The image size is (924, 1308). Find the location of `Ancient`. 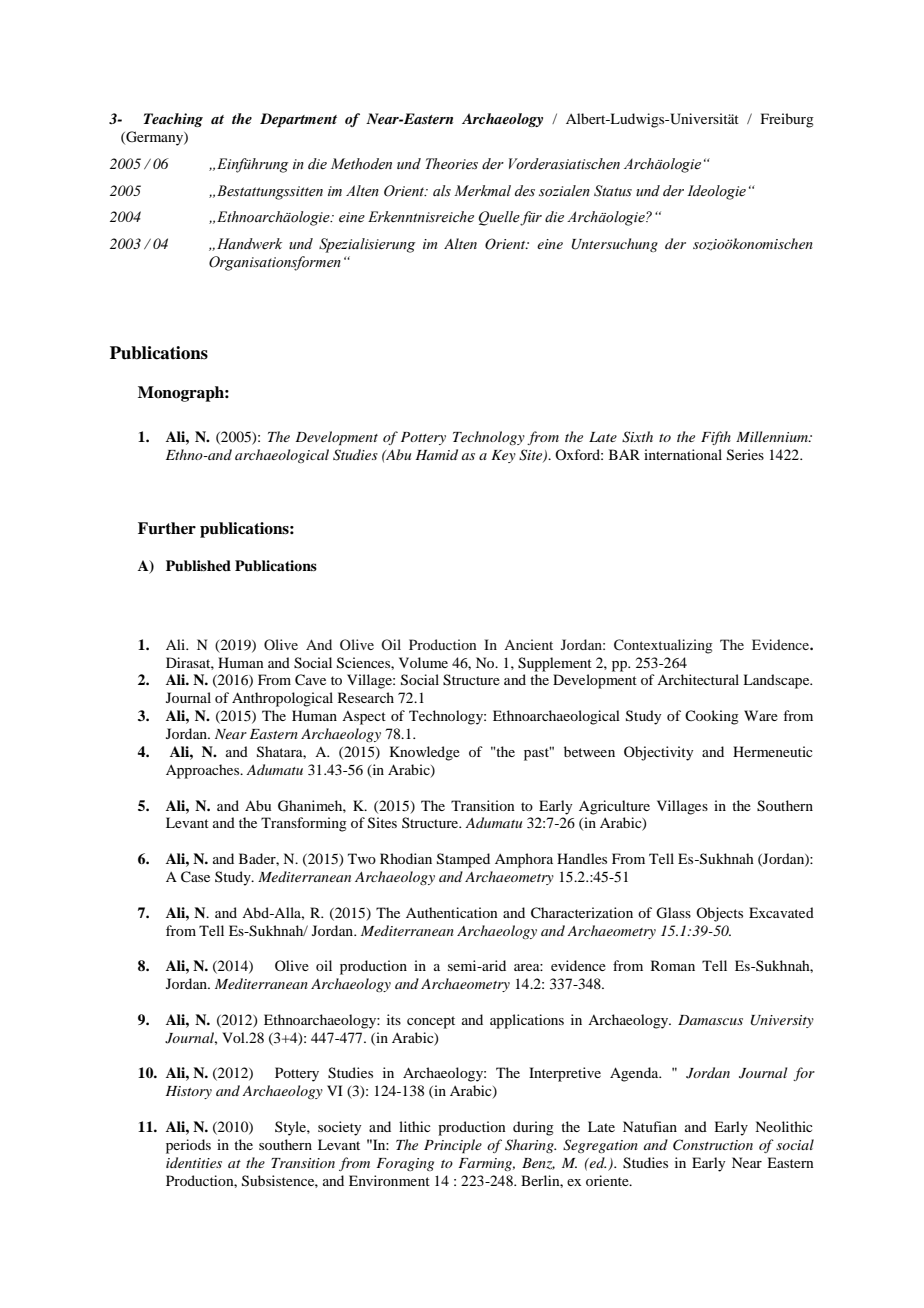

Ancient is located at coordinates (528, 644).
